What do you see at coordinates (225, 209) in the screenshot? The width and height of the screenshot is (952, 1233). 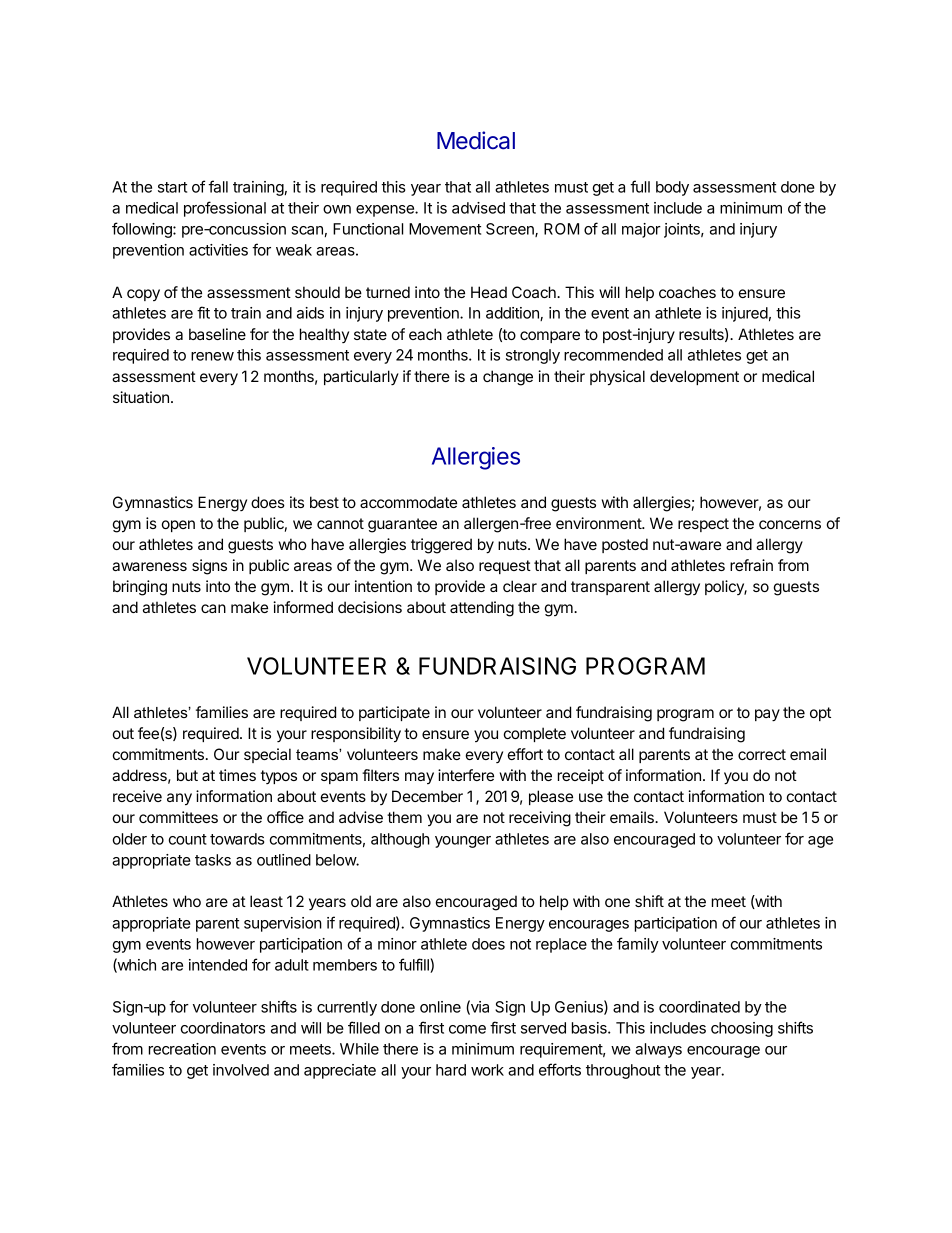 I see `professional` at bounding box center [225, 209].
